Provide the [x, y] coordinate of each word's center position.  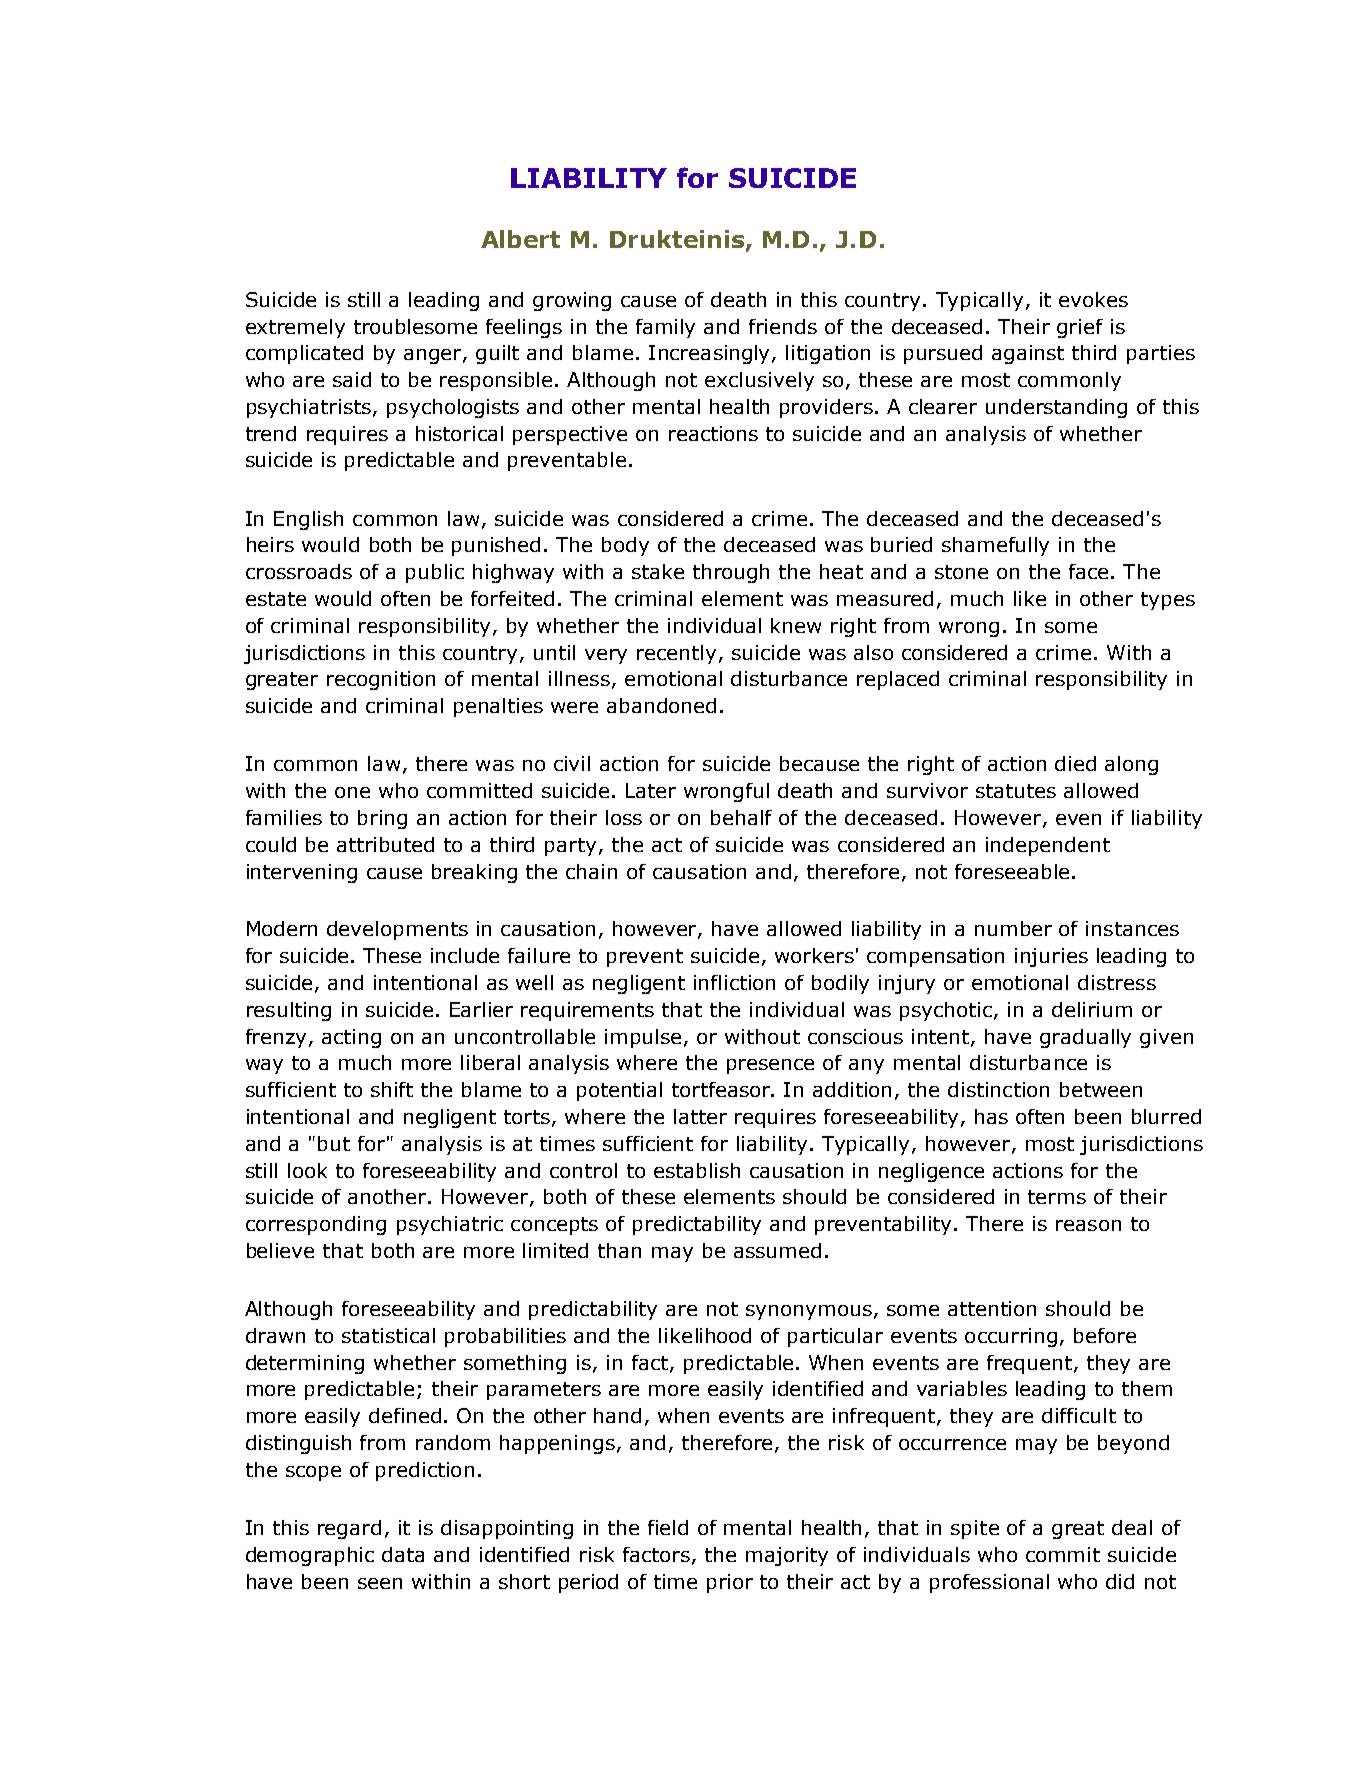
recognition [381, 680]
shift [392, 1089]
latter [700, 1116]
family [665, 328]
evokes [1093, 299]
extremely [295, 328]
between [1101, 1089]
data [403, 1554]
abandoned [661, 705]
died [1075, 763]
